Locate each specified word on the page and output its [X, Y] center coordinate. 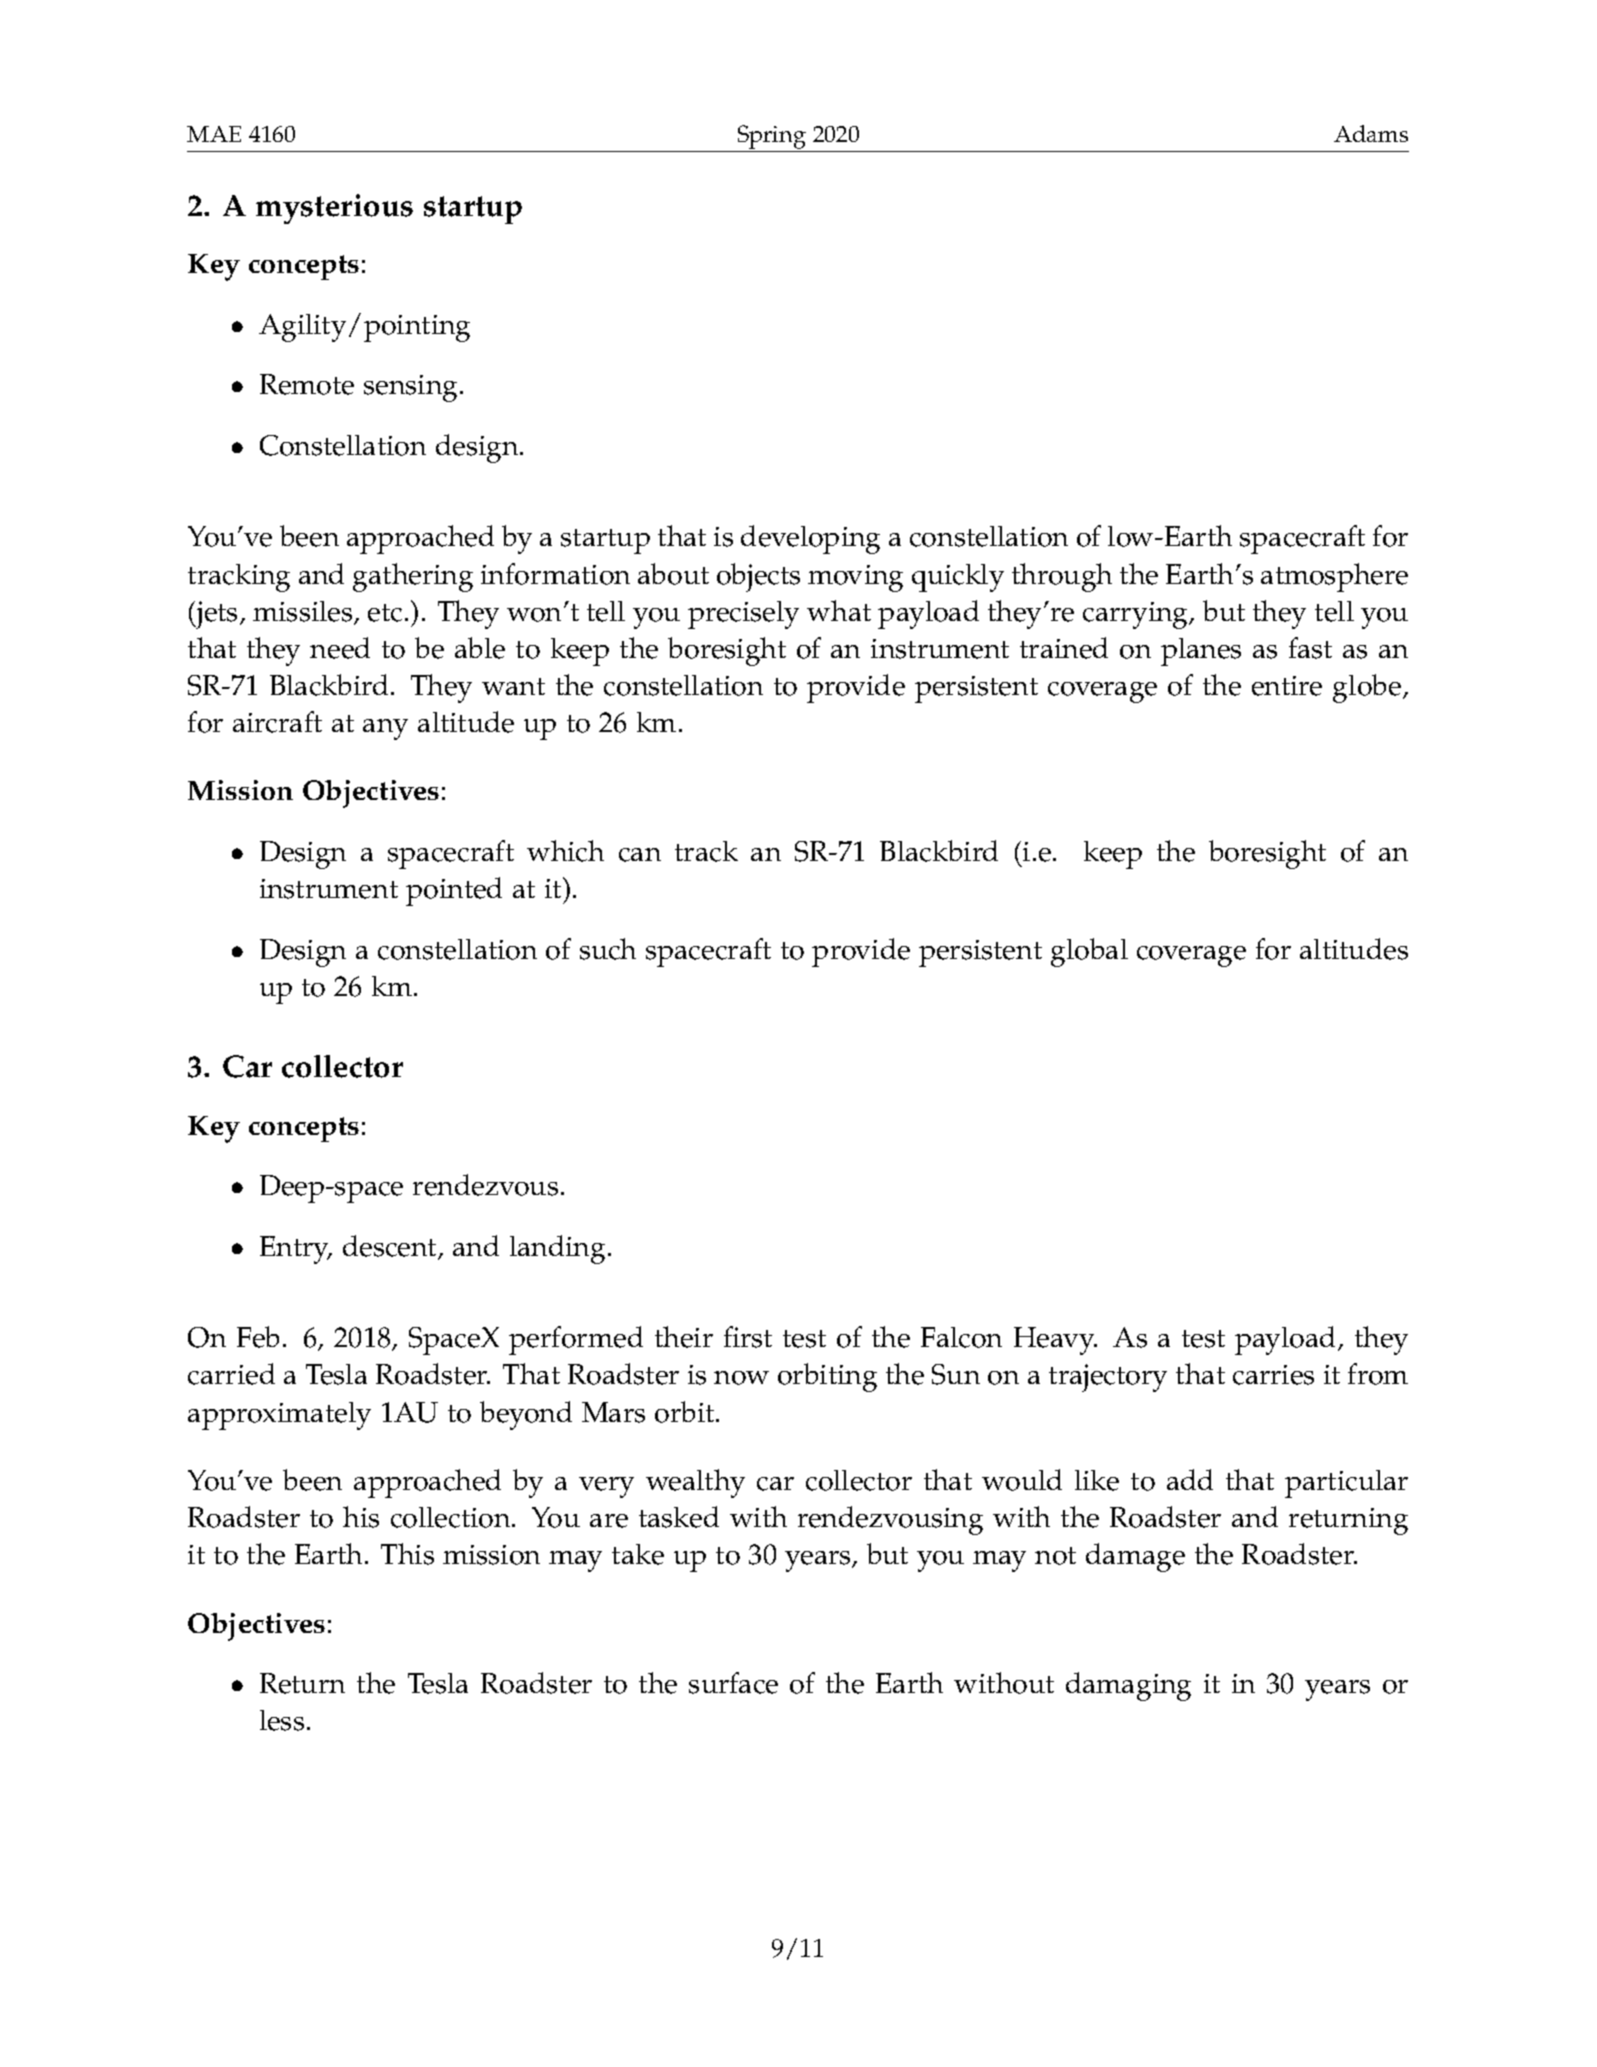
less [282, 1720]
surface [733, 1683]
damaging [1128, 1686]
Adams [1371, 133]
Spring [771, 138]
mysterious [334, 209]
